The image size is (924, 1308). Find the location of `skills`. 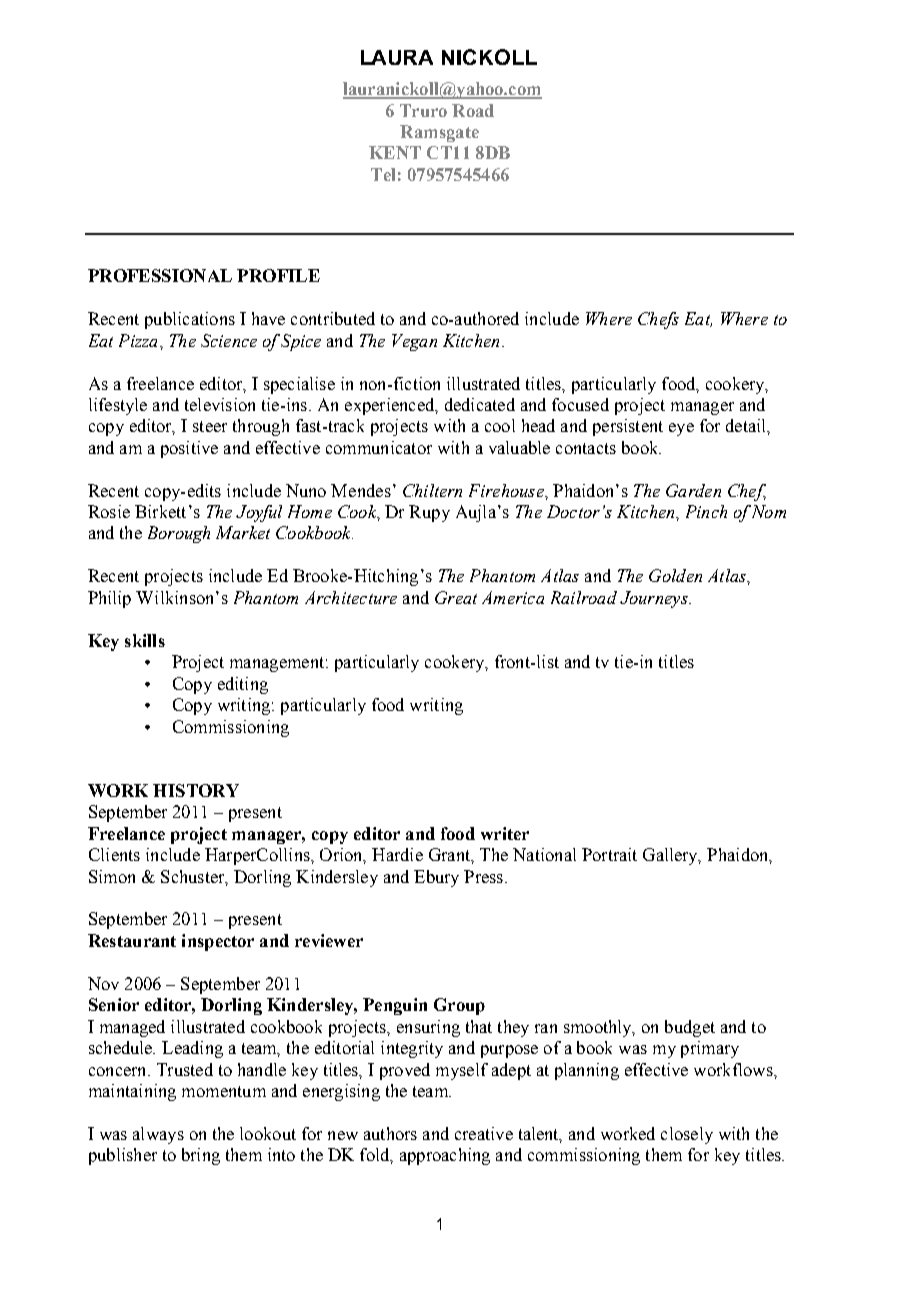

skills is located at coordinates (145, 640).
